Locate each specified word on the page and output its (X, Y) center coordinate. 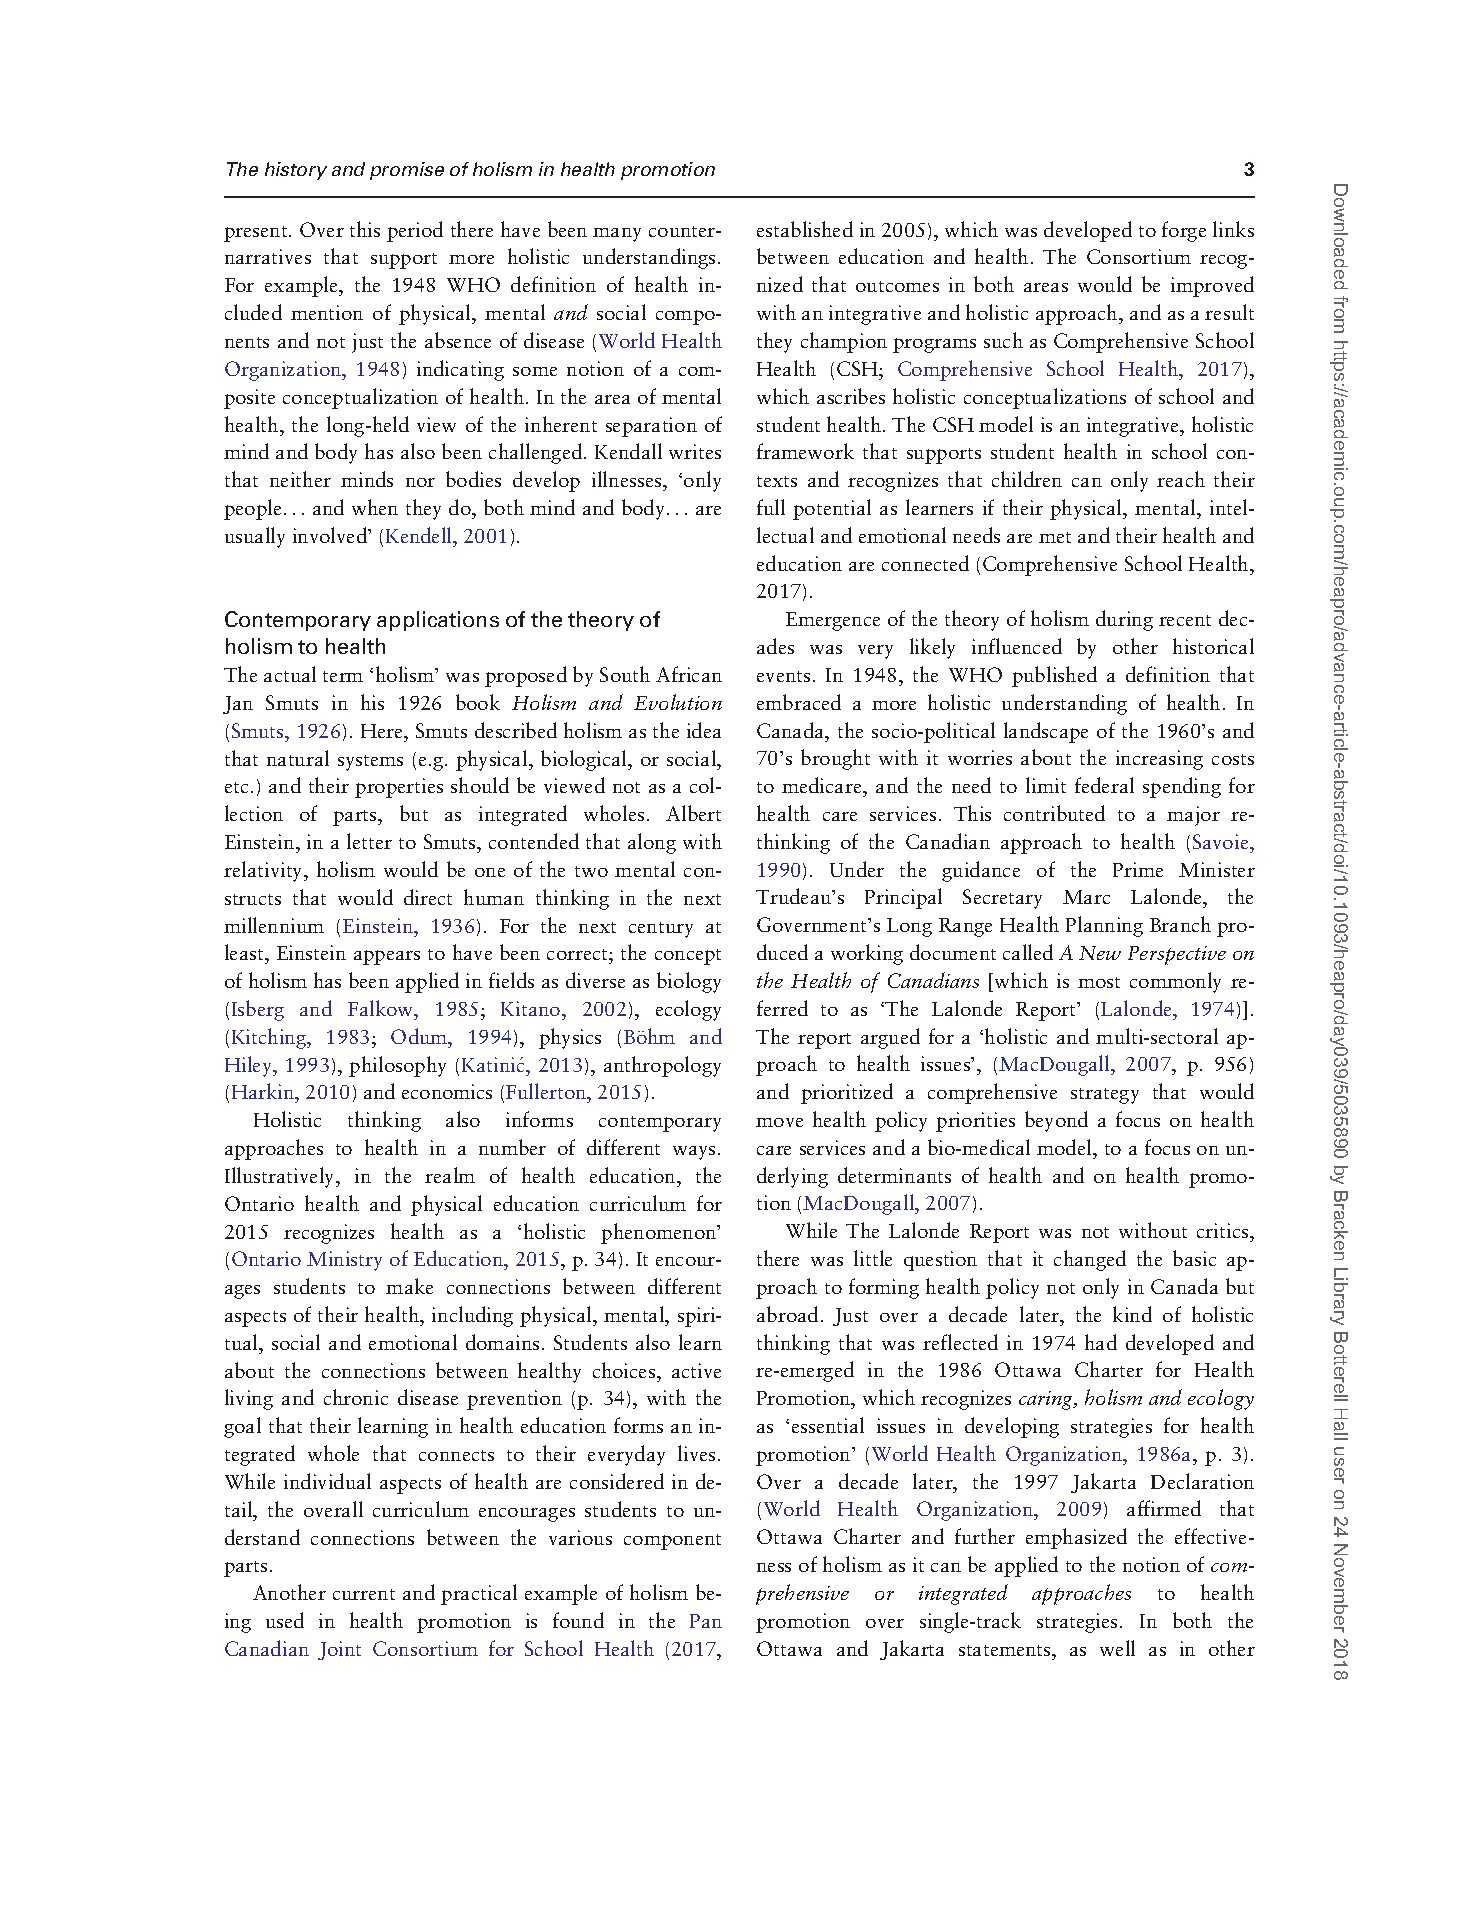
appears (387, 957)
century (661, 930)
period (415, 231)
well (1117, 1648)
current (364, 1594)
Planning (1104, 926)
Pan (706, 1621)
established (805, 229)
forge (1184, 231)
